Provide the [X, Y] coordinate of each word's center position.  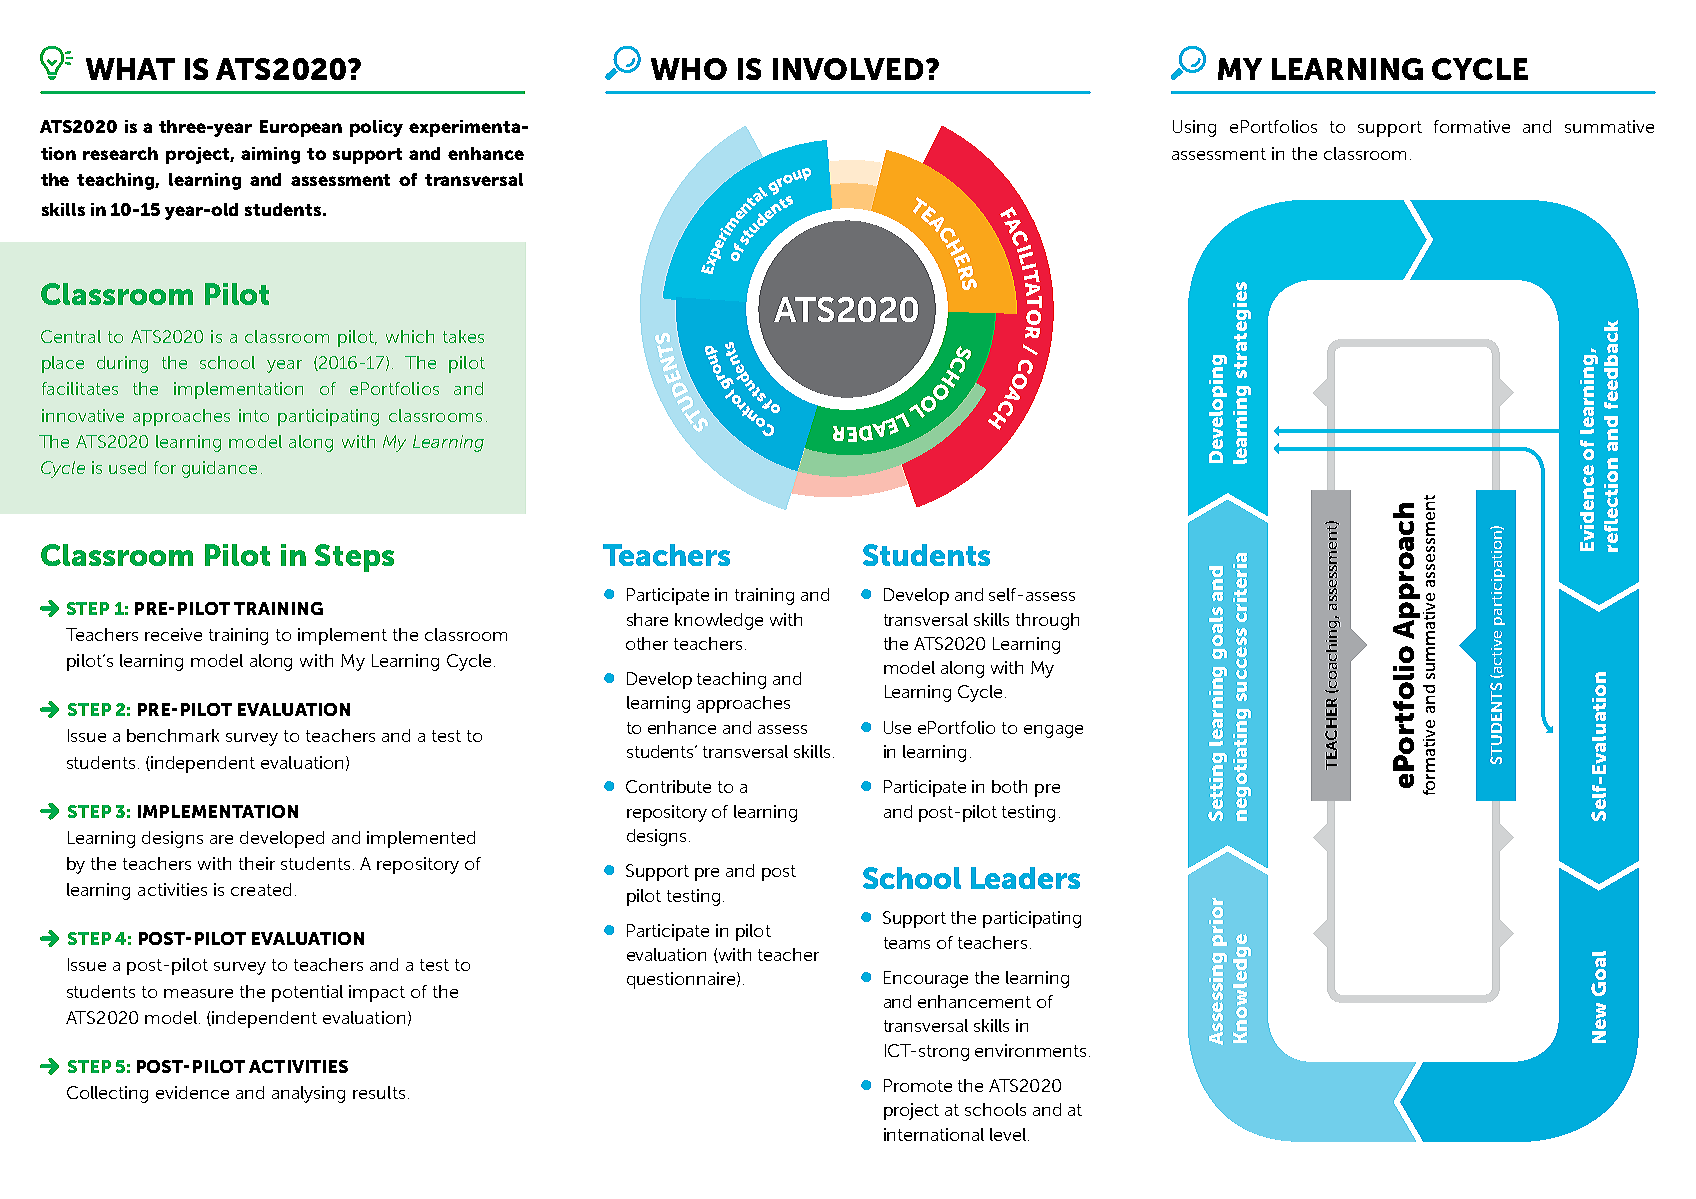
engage [1053, 731]
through [1047, 621]
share [647, 619]
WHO [689, 69]
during [122, 364]
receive [173, 634]
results [379, 1092]
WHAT [130, 69]
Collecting [107, 1094]
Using [1194, 128]
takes [463, 336]
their [257, 863]
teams [907, 943]
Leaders [1025, 878]
